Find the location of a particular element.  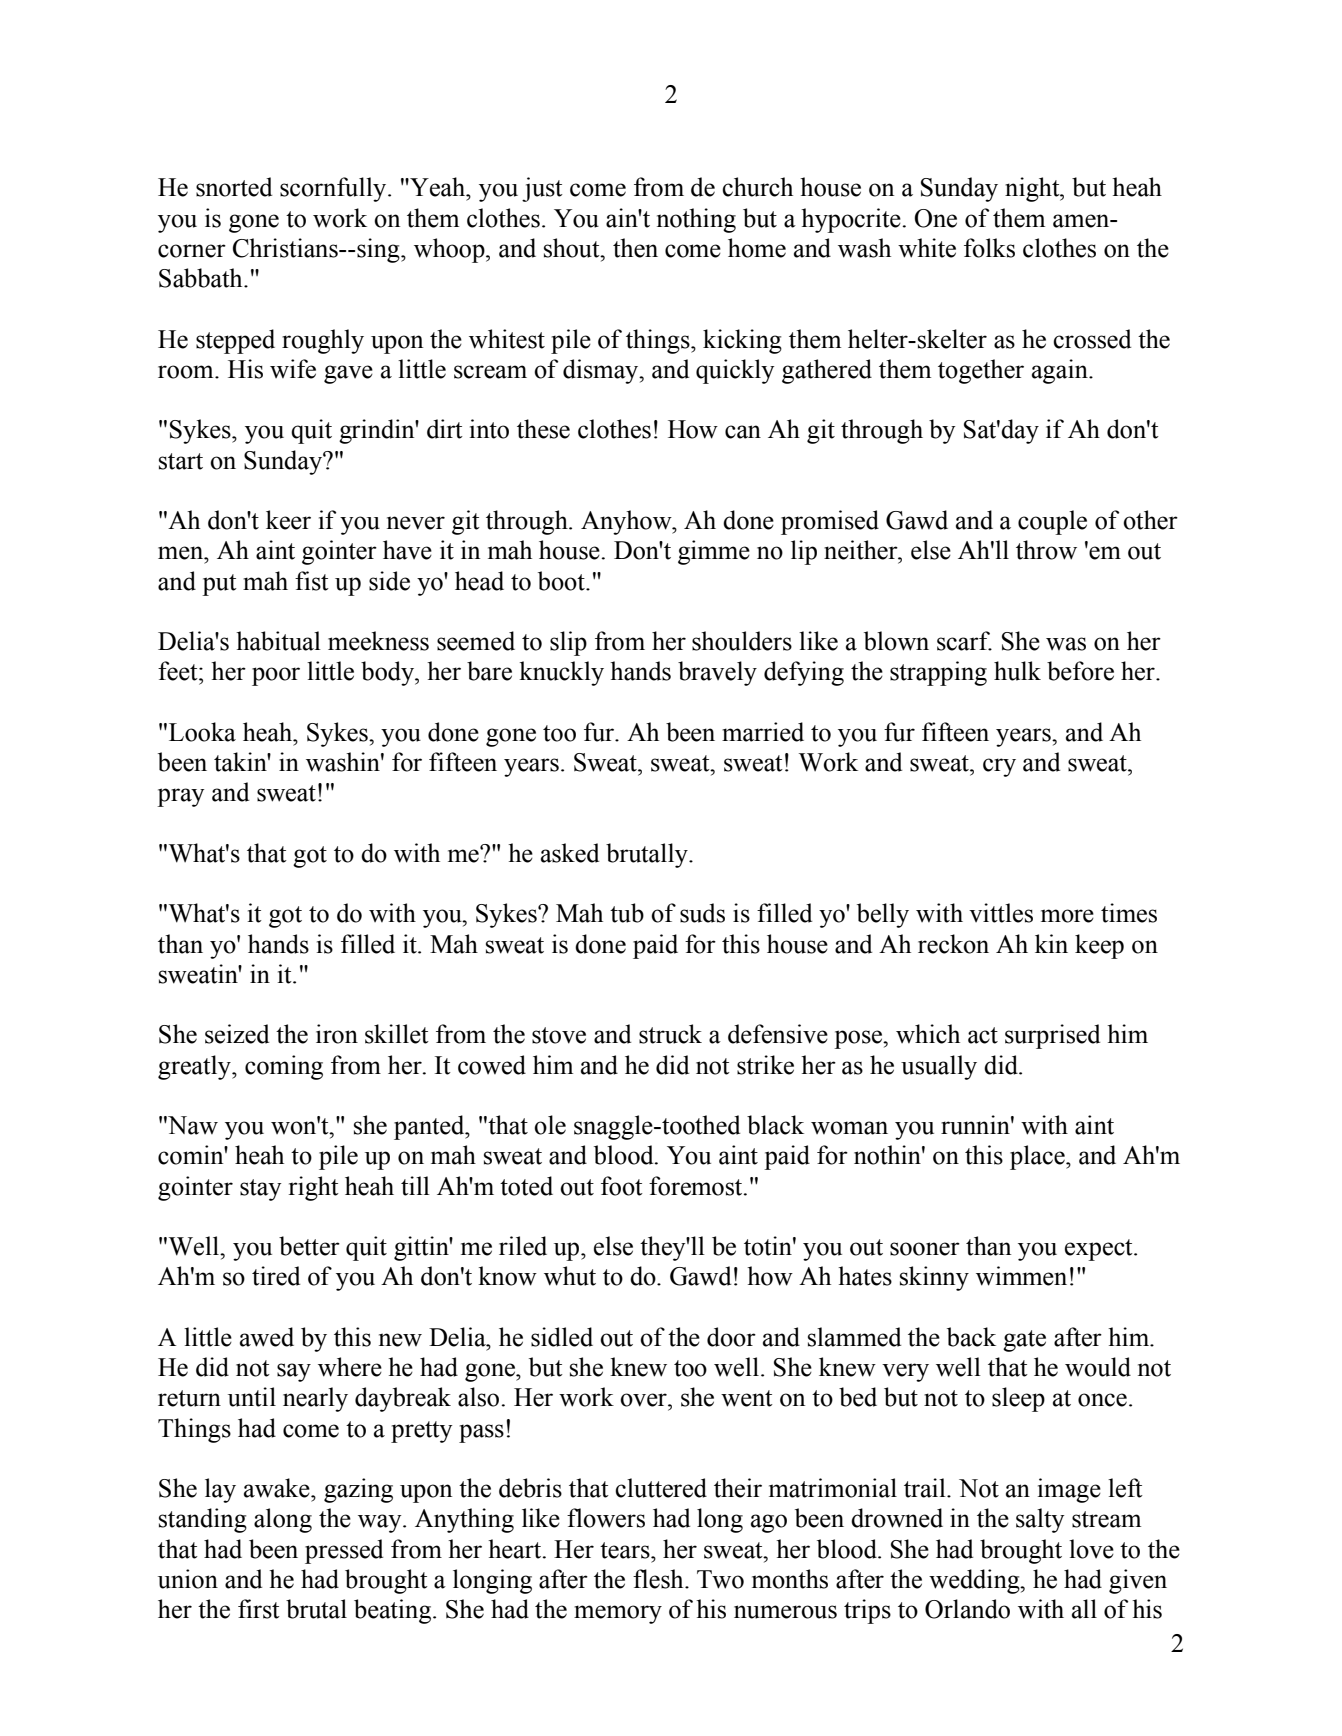

pressed is located at coordinates (344, 1551).
